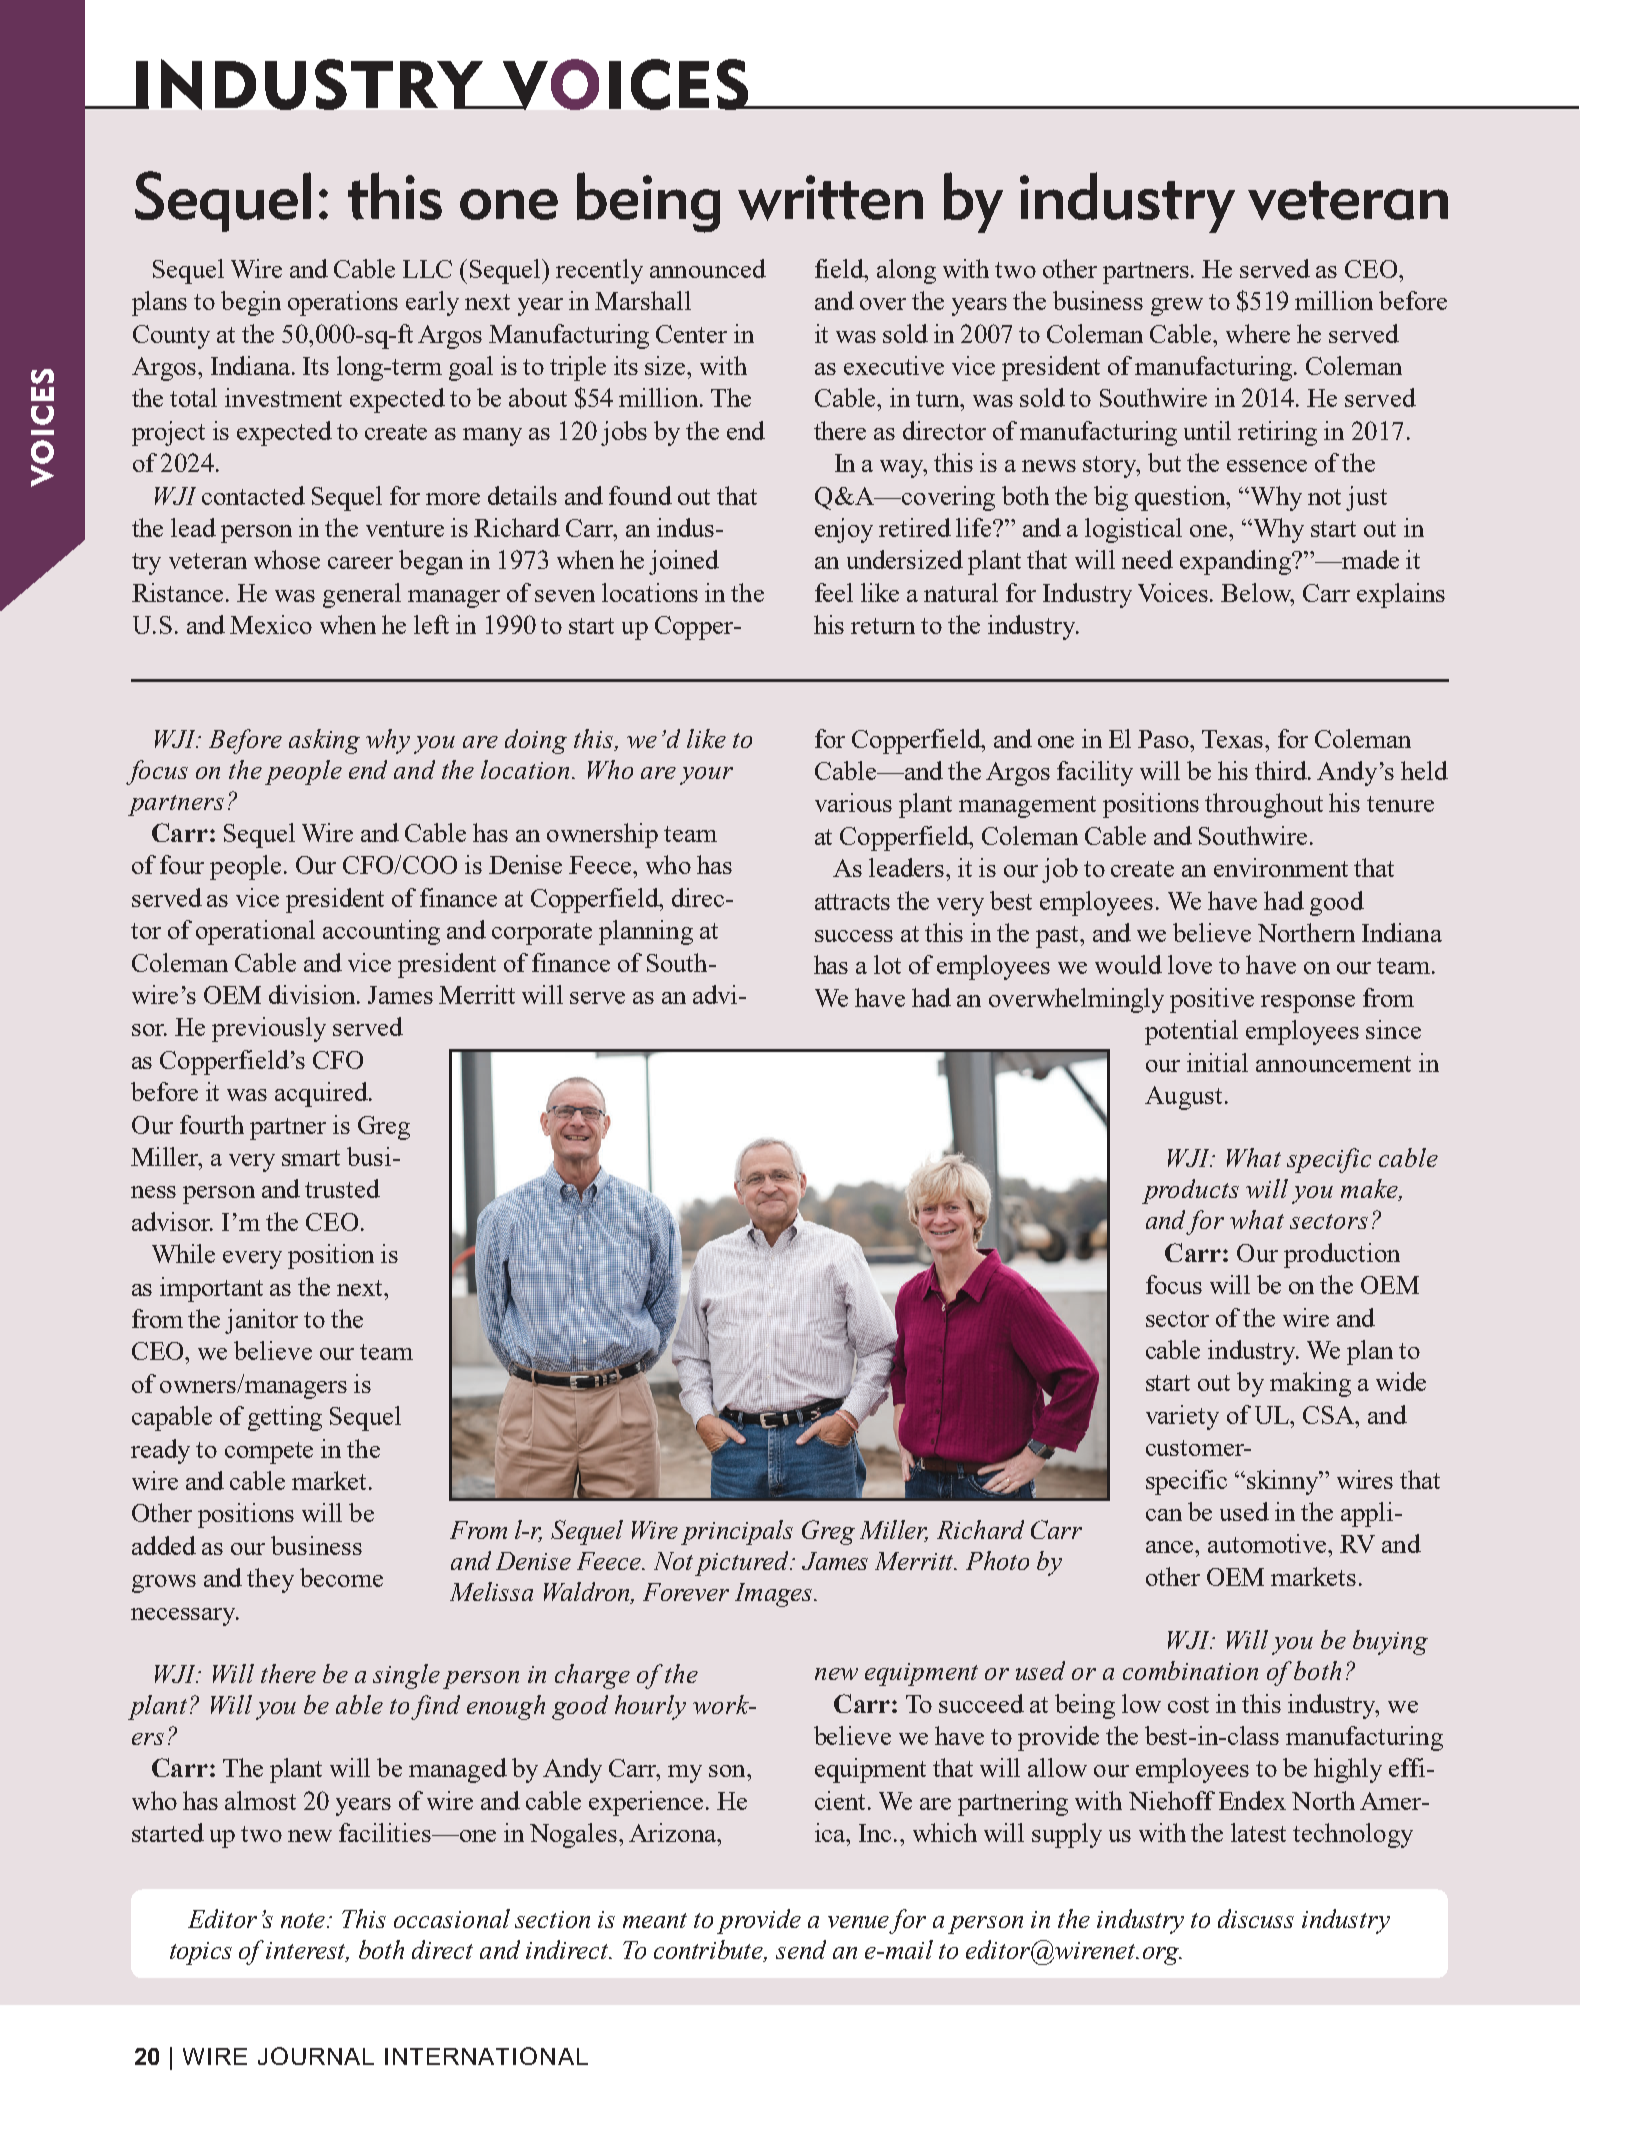  I want to click on CSA, so click(1330, 1415).
